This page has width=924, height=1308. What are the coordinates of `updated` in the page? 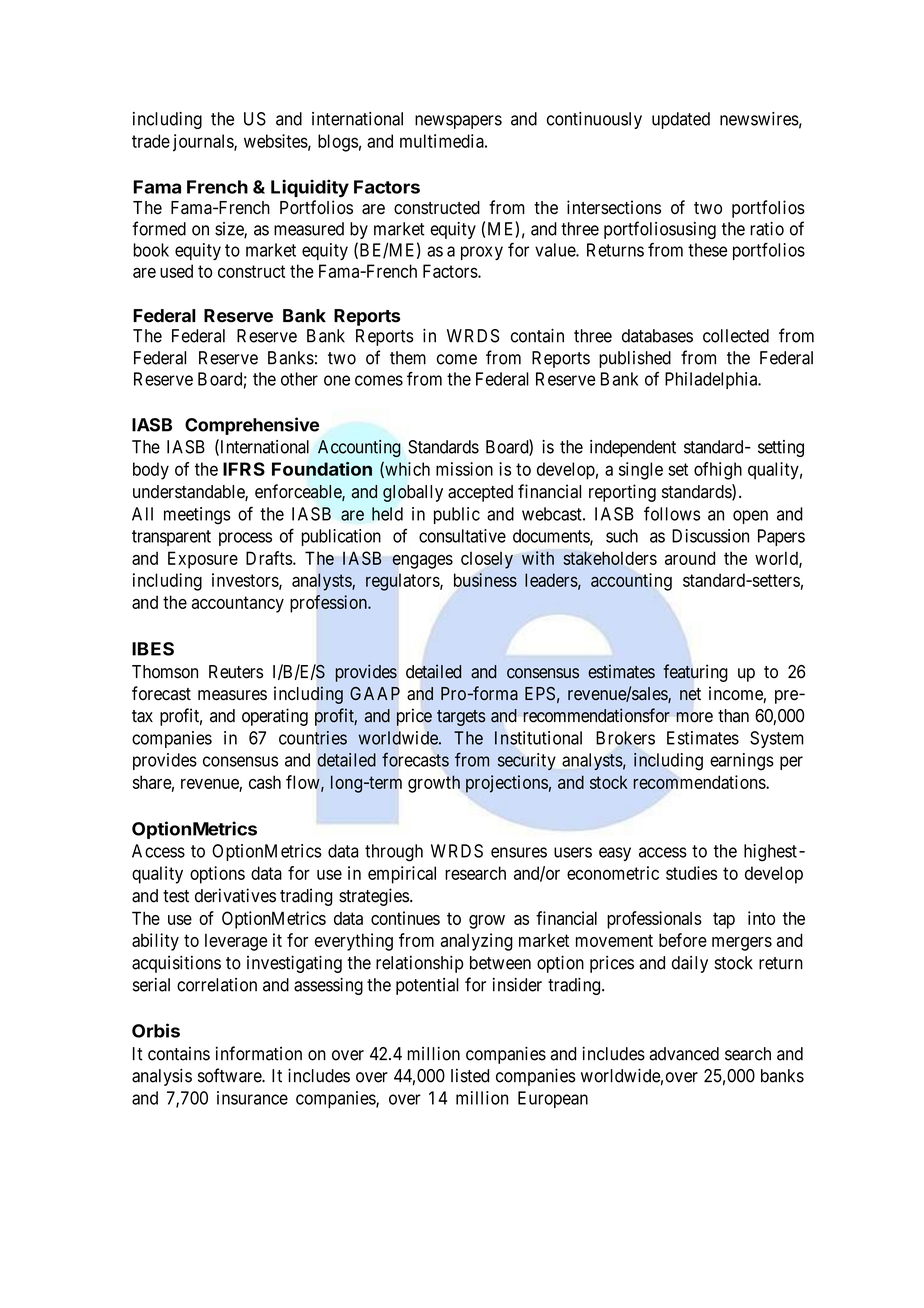 It's located at (681, 120).
